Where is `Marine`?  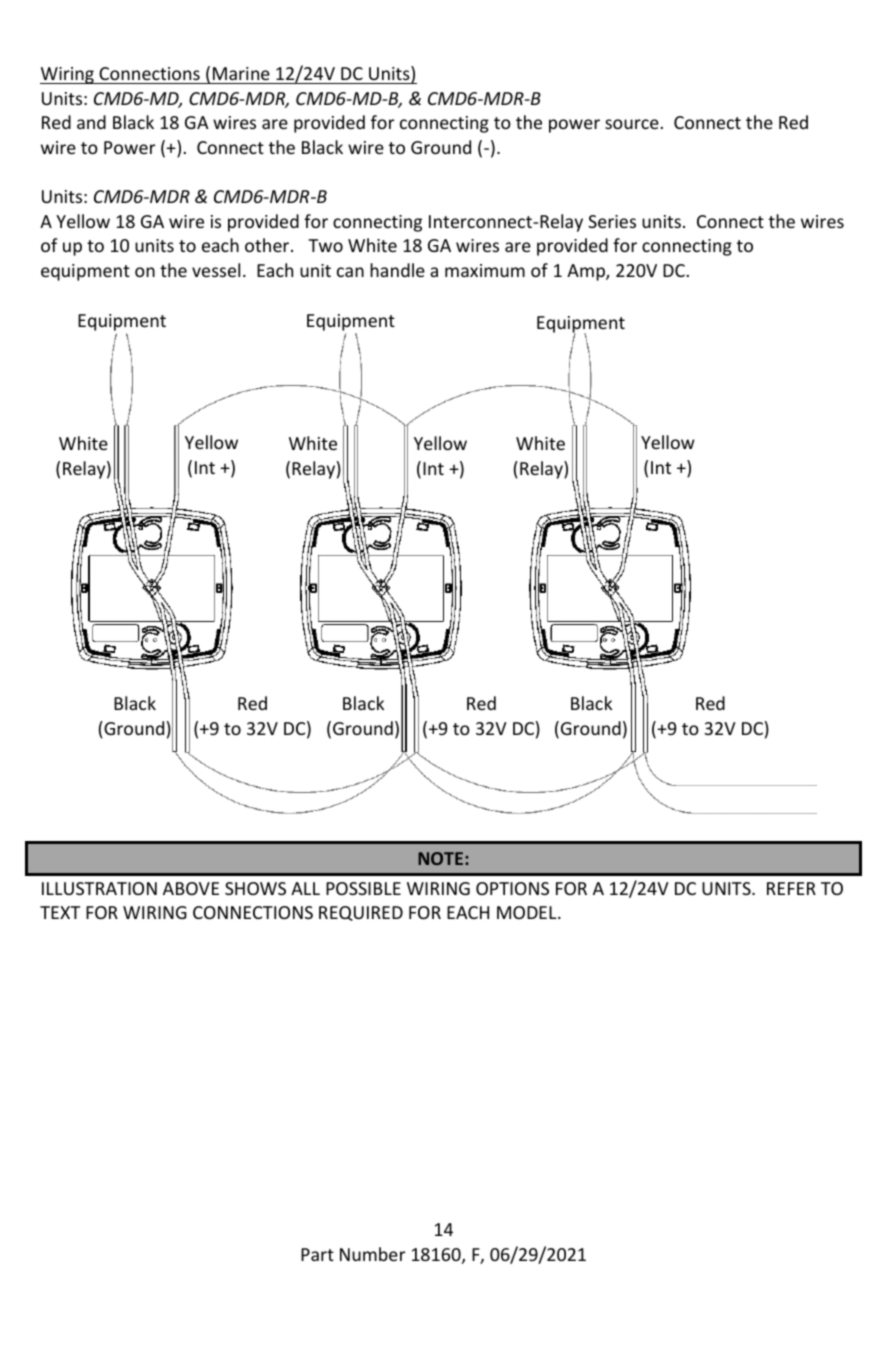 Marine is located at coordinates (241, 73).
